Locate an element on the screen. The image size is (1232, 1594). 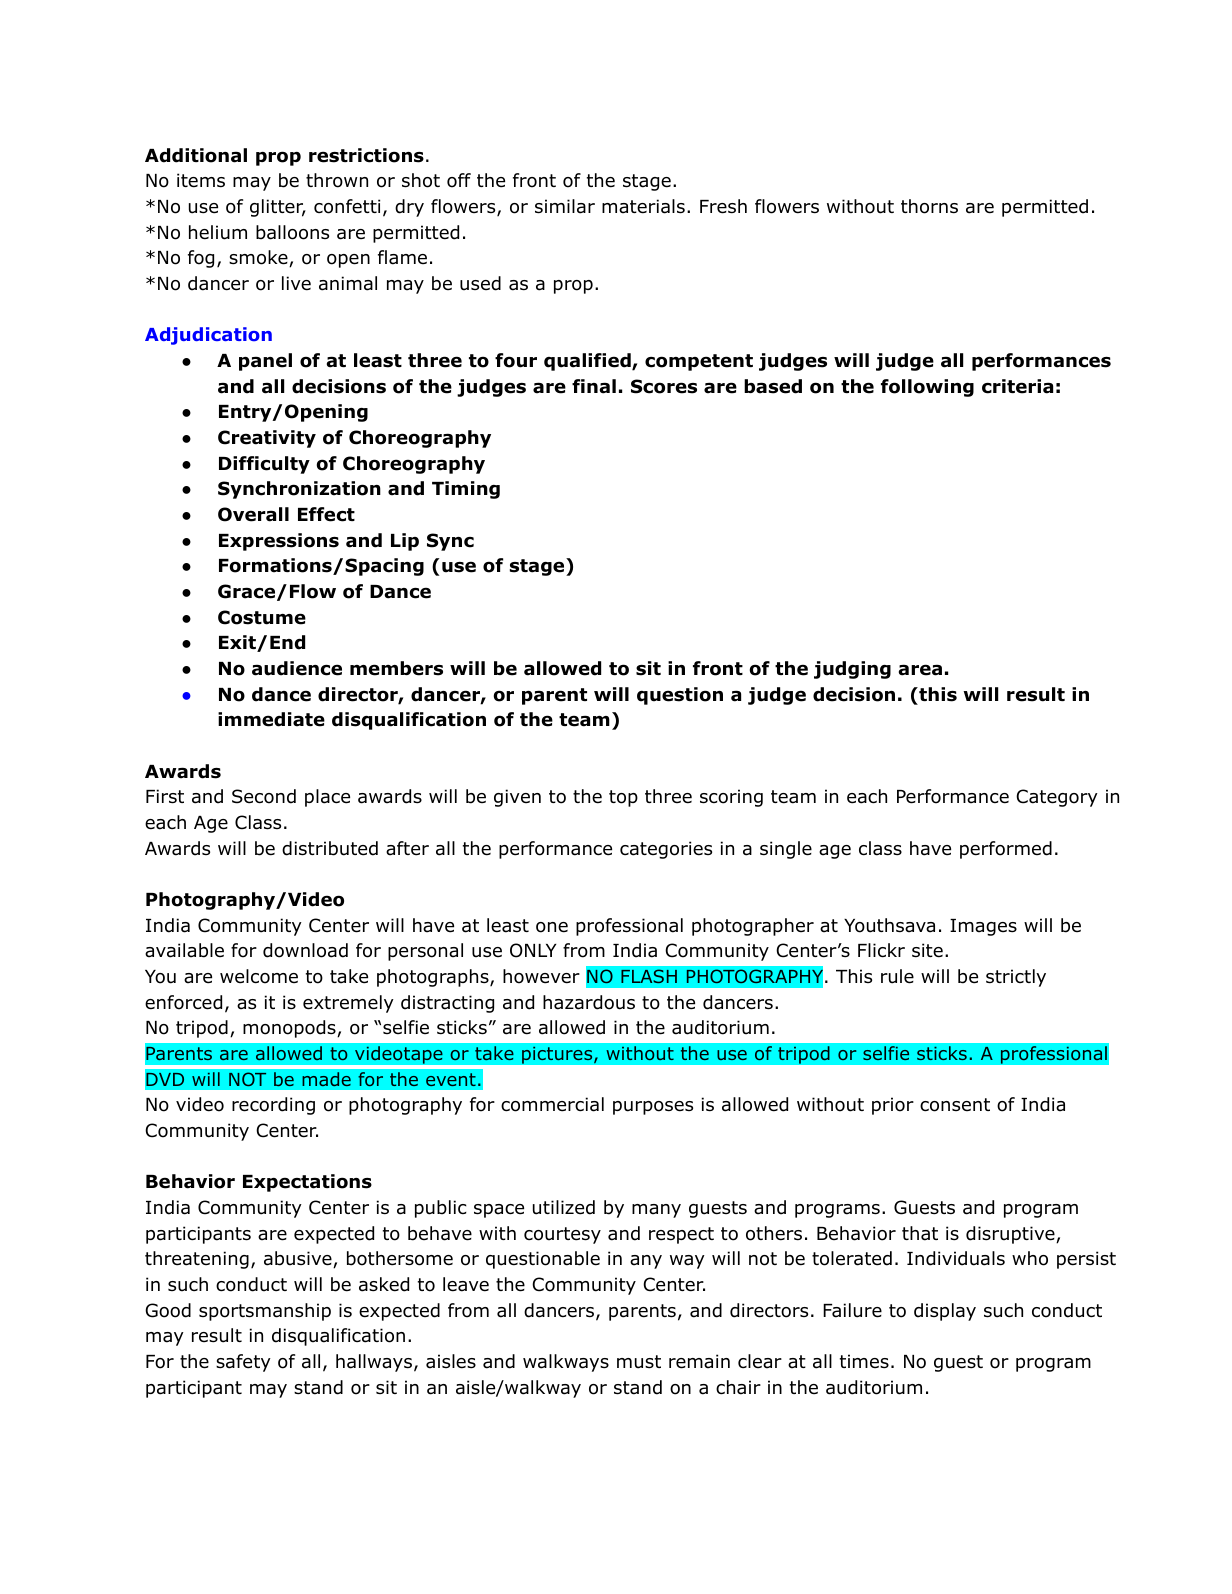
materials is located at coordinates (643, 206).
